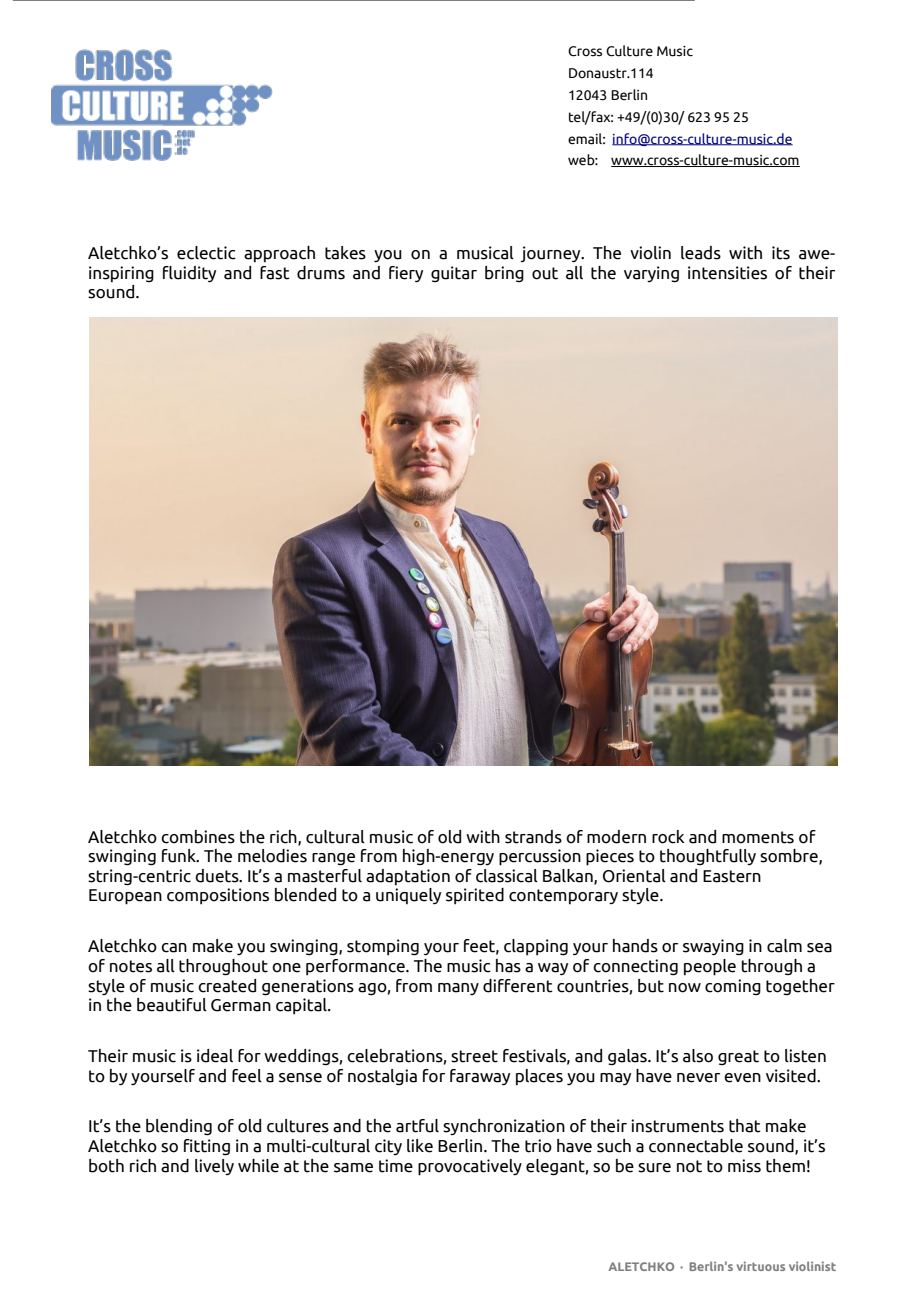 This document has height=1308, width=924. I want to click on intensities, so click(727, 273).
